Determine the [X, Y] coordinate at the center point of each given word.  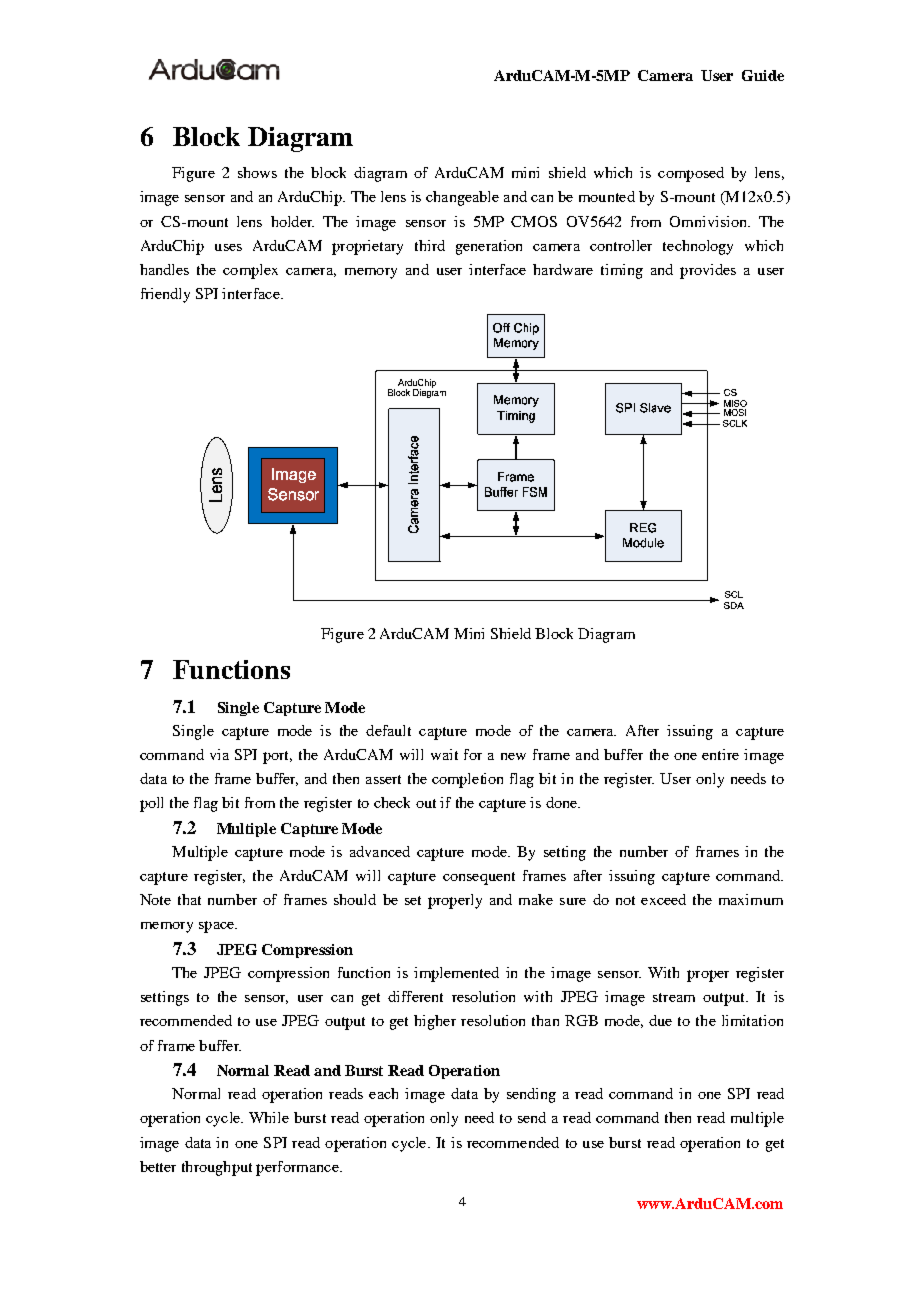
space [218, 927]
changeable [462, 198]
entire [720, 754]
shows [257, 172]
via [219, 754]
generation [489, 247]
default [388, 730]
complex [250, 271]
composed [691, 174]
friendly [165, 295]
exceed [663, 899]
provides [708, 271]
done [562, 802]
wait [444, 754]
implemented [456, 974]
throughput [217, 1168]
